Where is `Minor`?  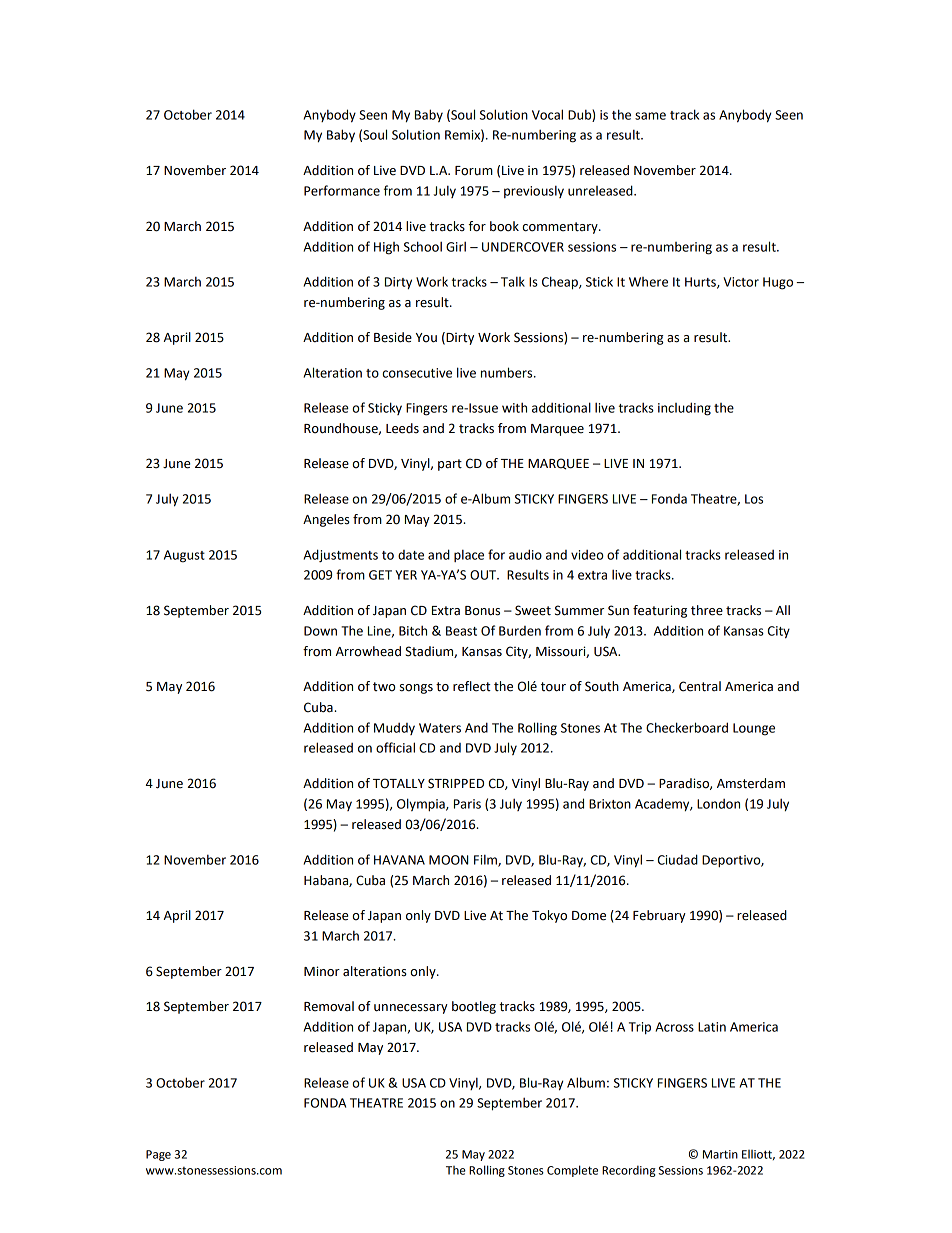
Minor is located at coordinates (322, 971).
